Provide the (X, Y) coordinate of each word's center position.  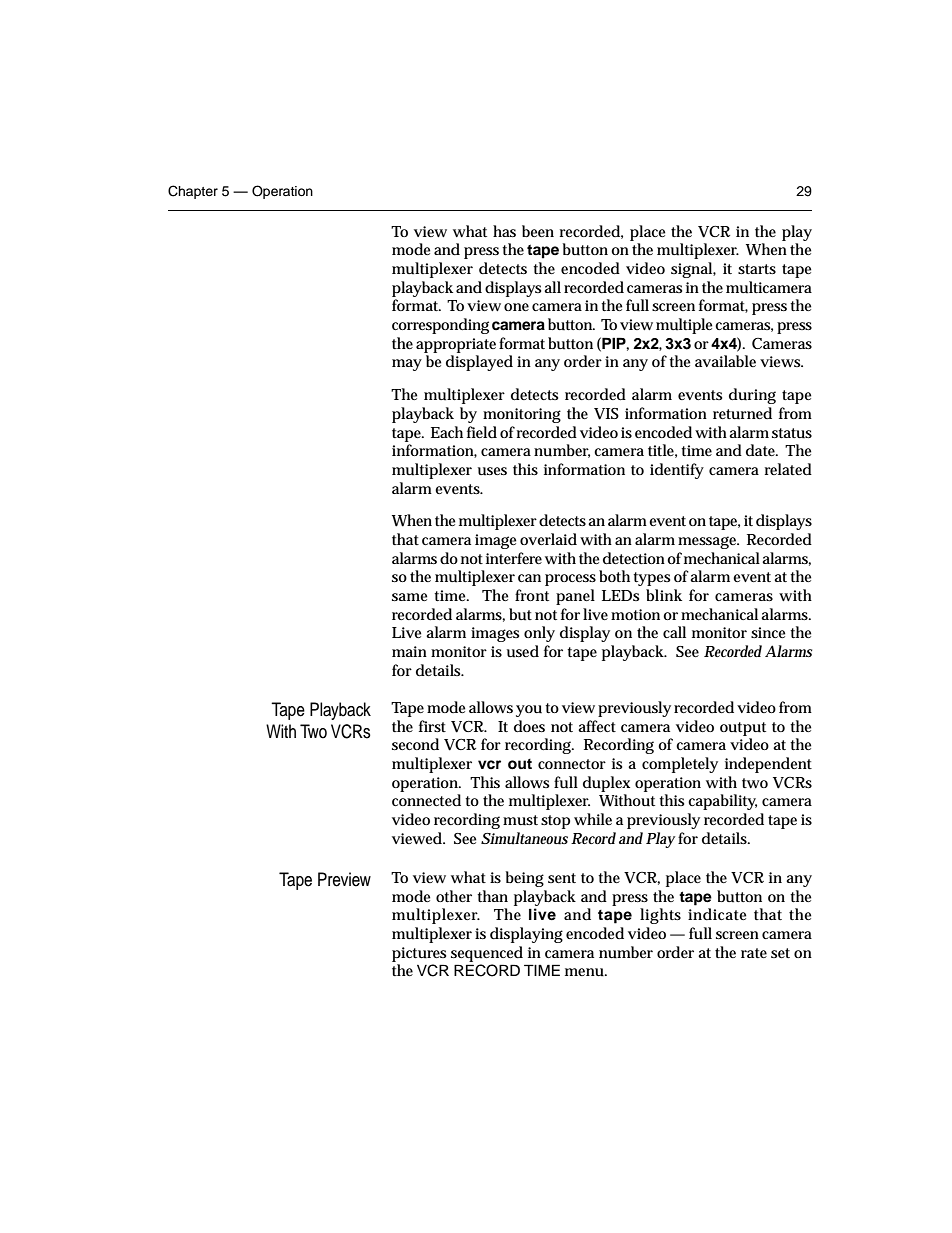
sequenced (487, 954)
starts (757, 269)
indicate (717, 914)
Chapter (193, 192)
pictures (419, 954)
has (504, 231)
